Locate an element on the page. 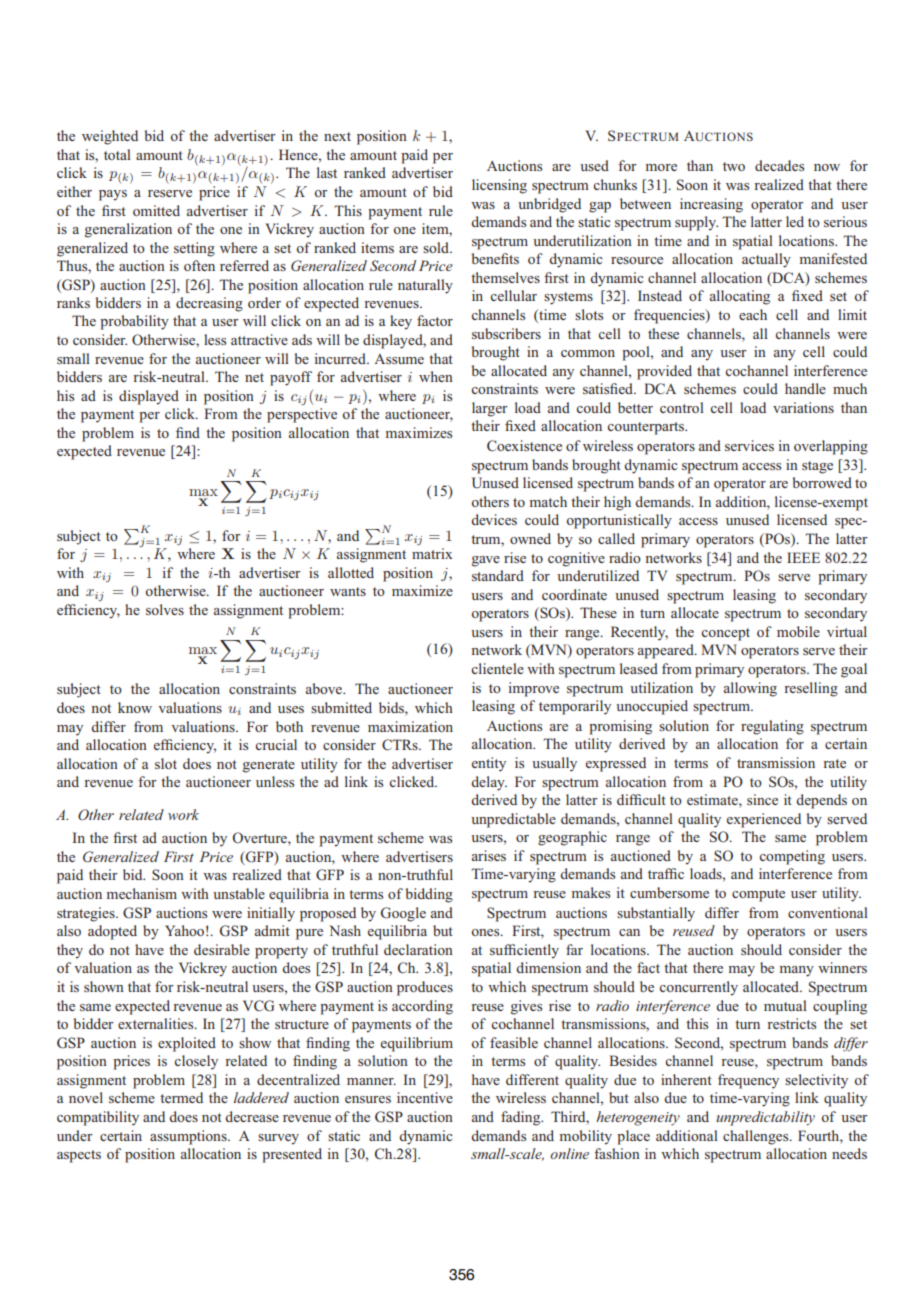 This page has height=1308, width=924. since is located at coordinates (762, 799).
